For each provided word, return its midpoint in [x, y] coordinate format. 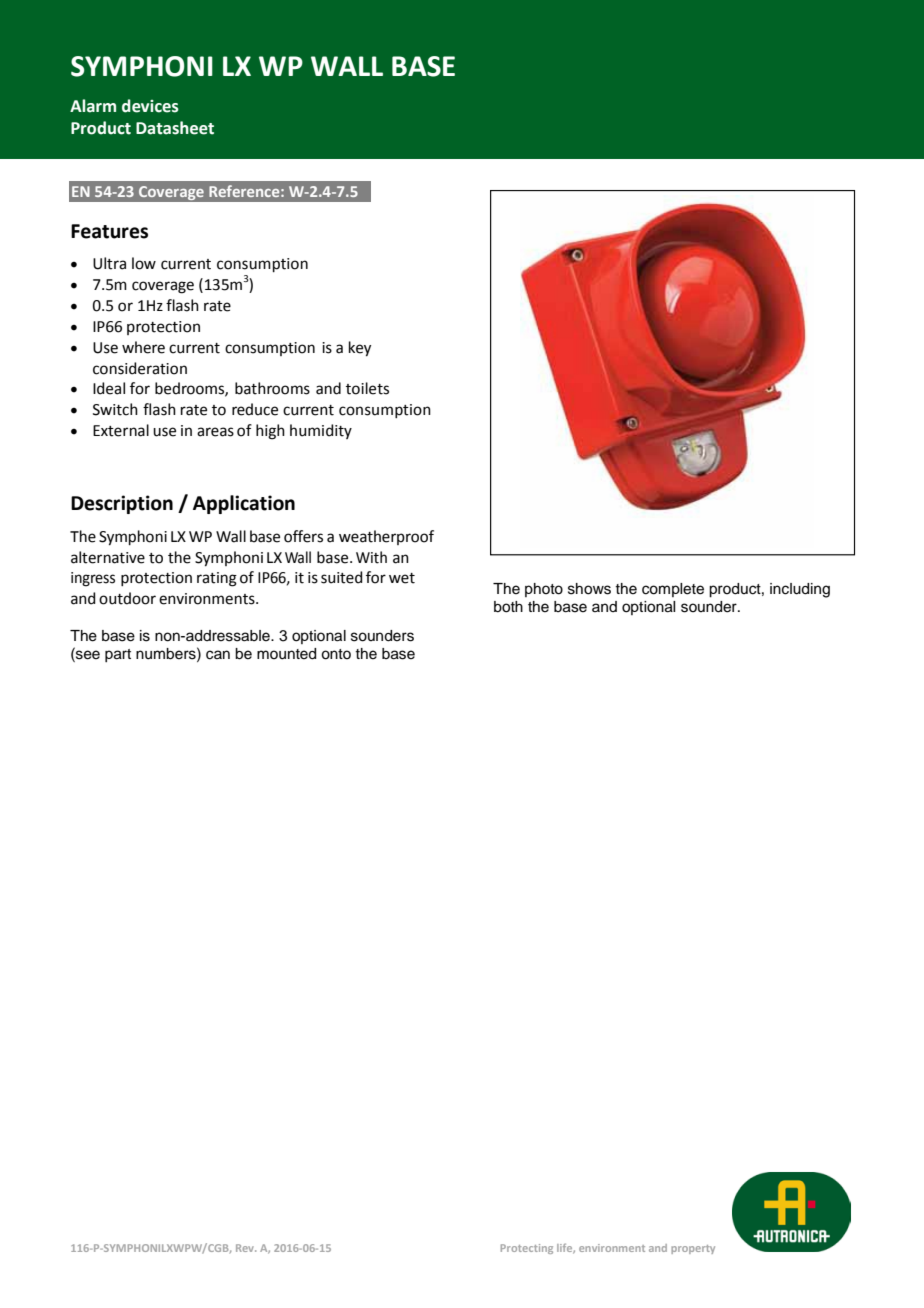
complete [673, 590]
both [508, 607]
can [218, 655]
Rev [246, 1248]
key [360, 349]
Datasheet [175, 128]
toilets [367, 388]
